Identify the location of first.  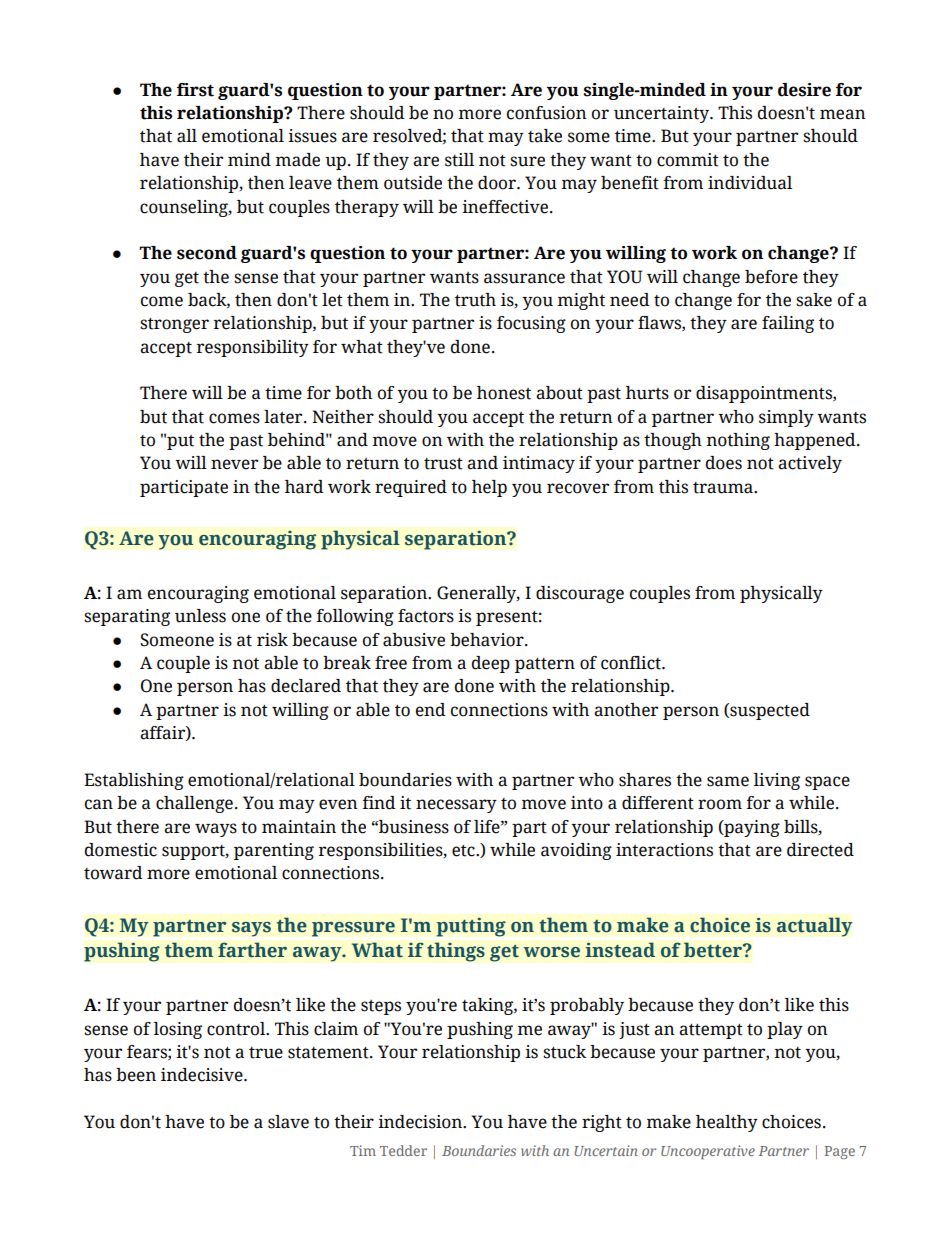
(195, 90).
